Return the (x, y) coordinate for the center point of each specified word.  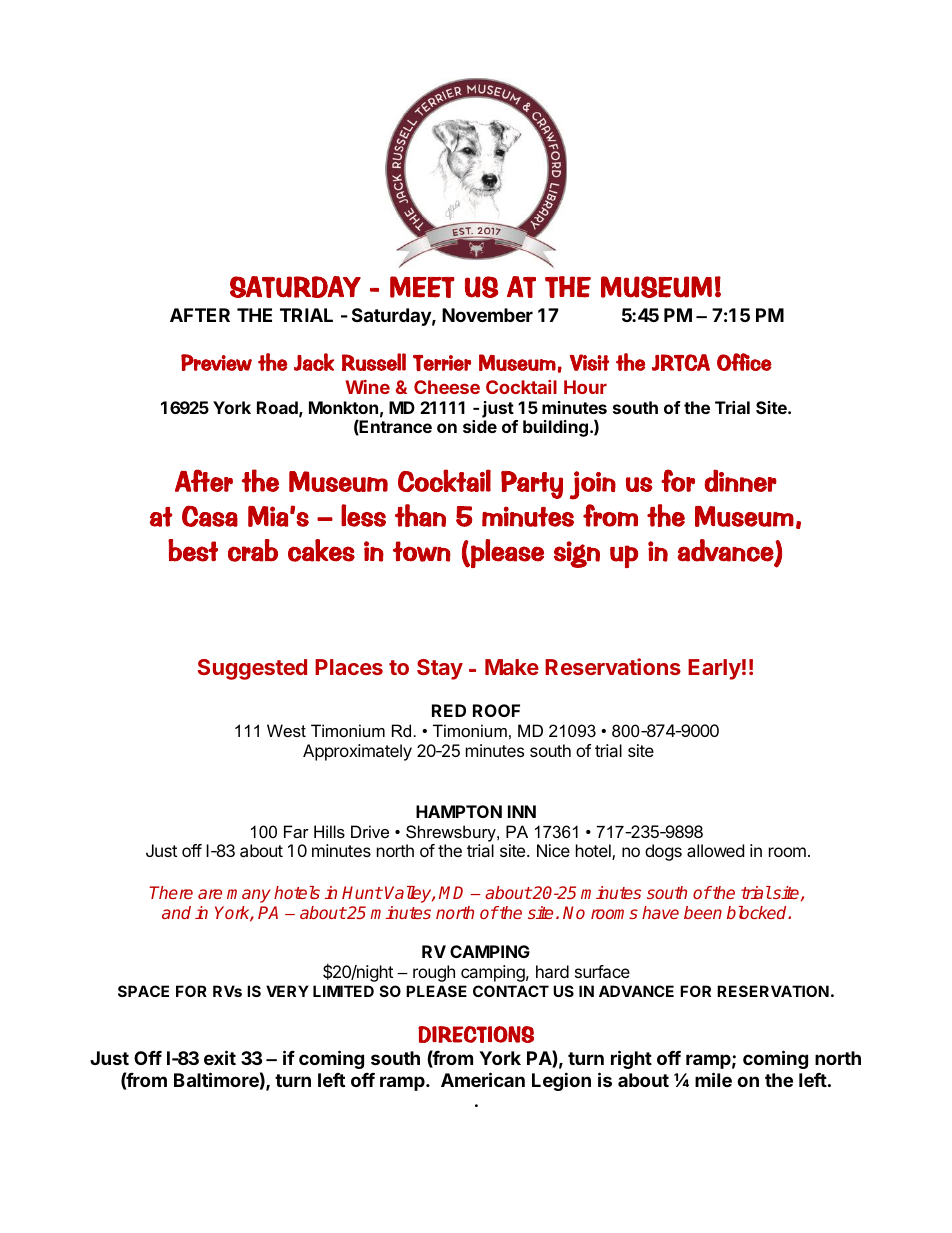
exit (220, 1057)
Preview (216, 362)
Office (744, 362)
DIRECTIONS (476, 1034)
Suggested (252, 669)
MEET (422, 287)
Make (512, 667)
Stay (440, 669)
